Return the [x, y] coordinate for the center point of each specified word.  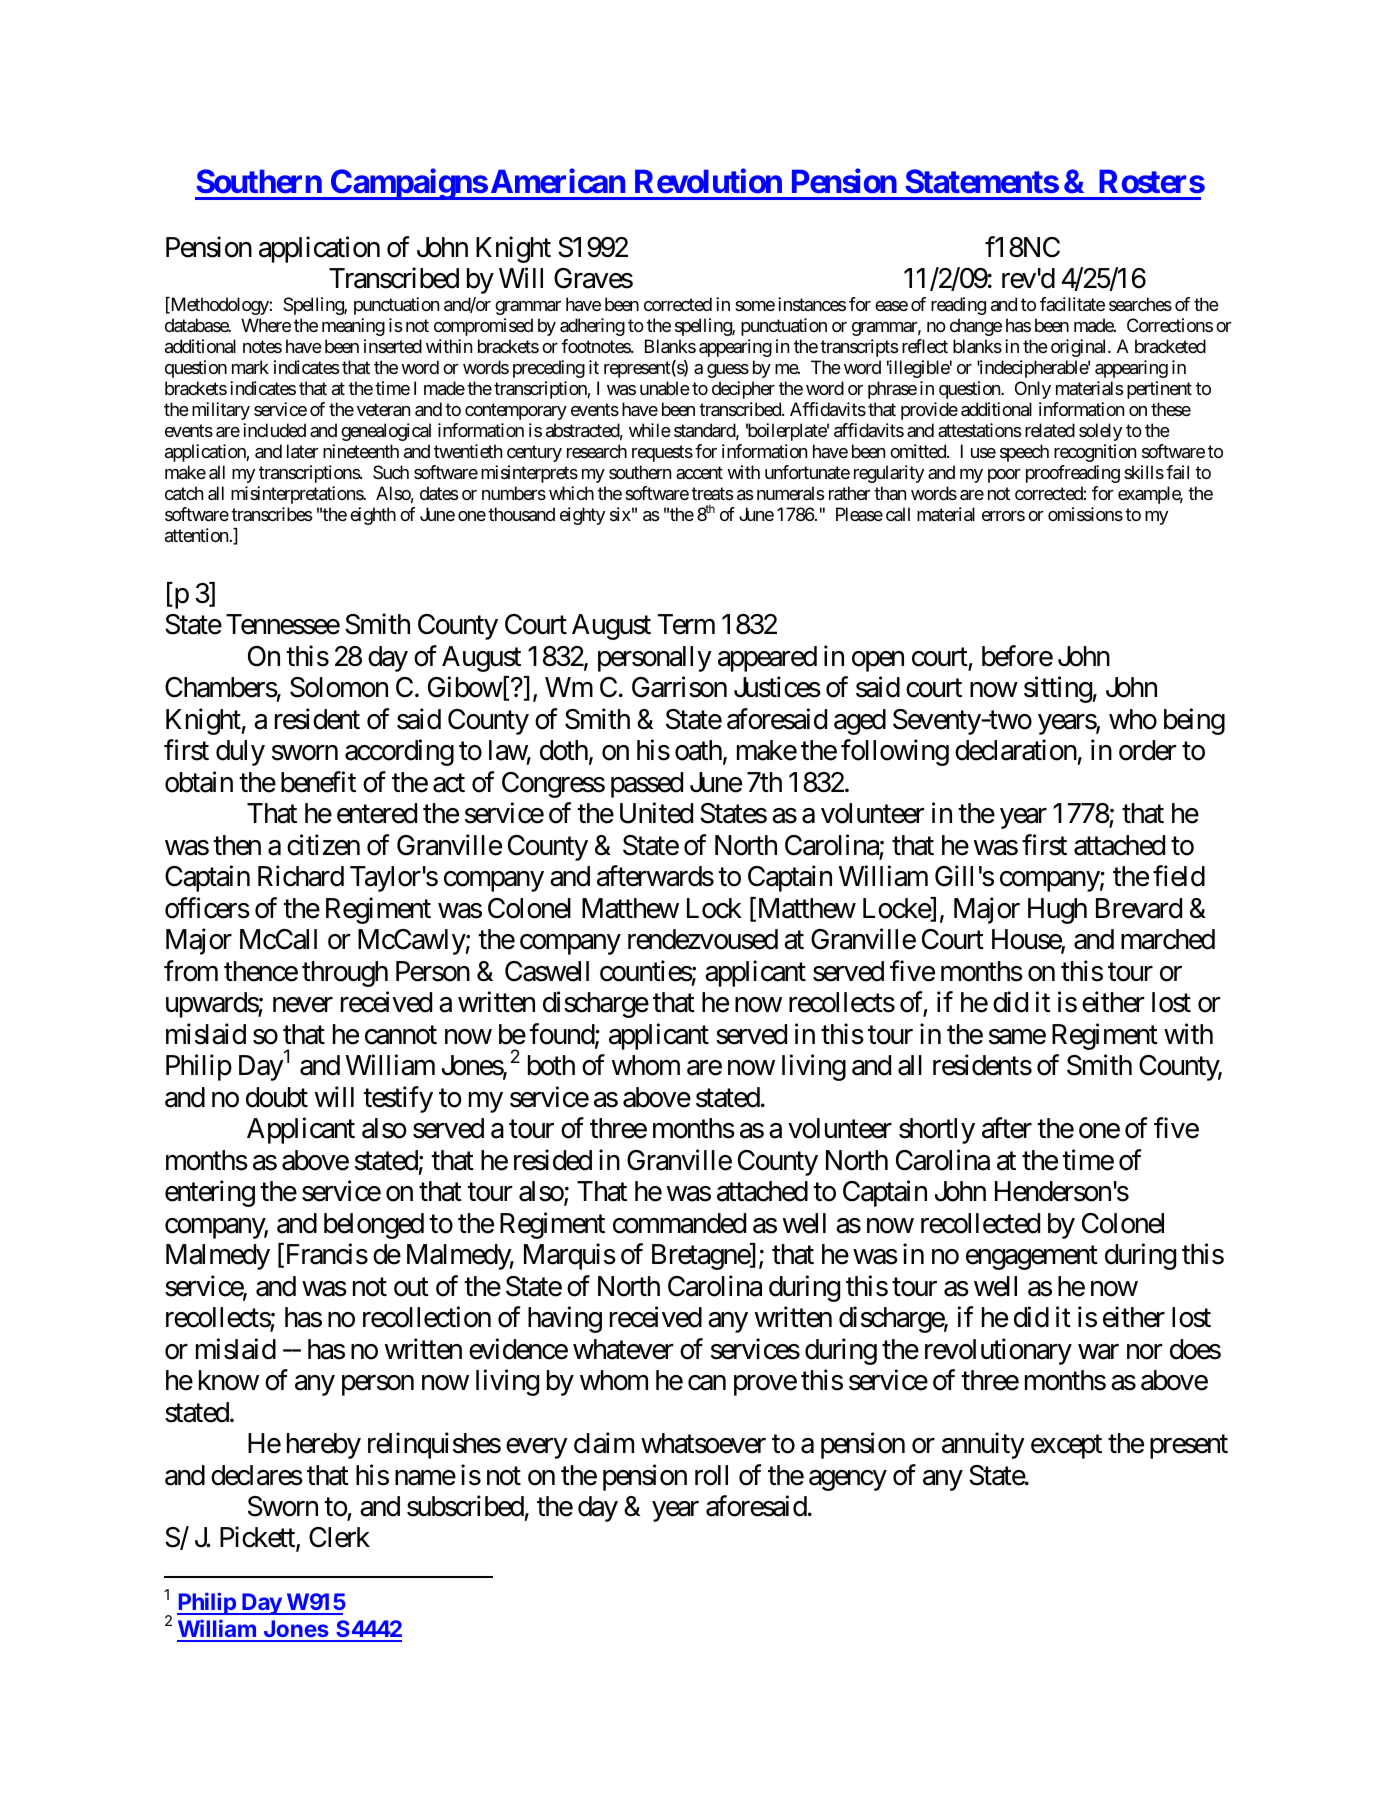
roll [711, 1475]
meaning [353, 327]
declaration [1016, 750]
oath [698, 750]
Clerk [339, 1537]
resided [553, 1160]
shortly [937, 1131]
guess [728, 371]
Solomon [339, 687]
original [1080, 348]
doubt [277, 1097]
